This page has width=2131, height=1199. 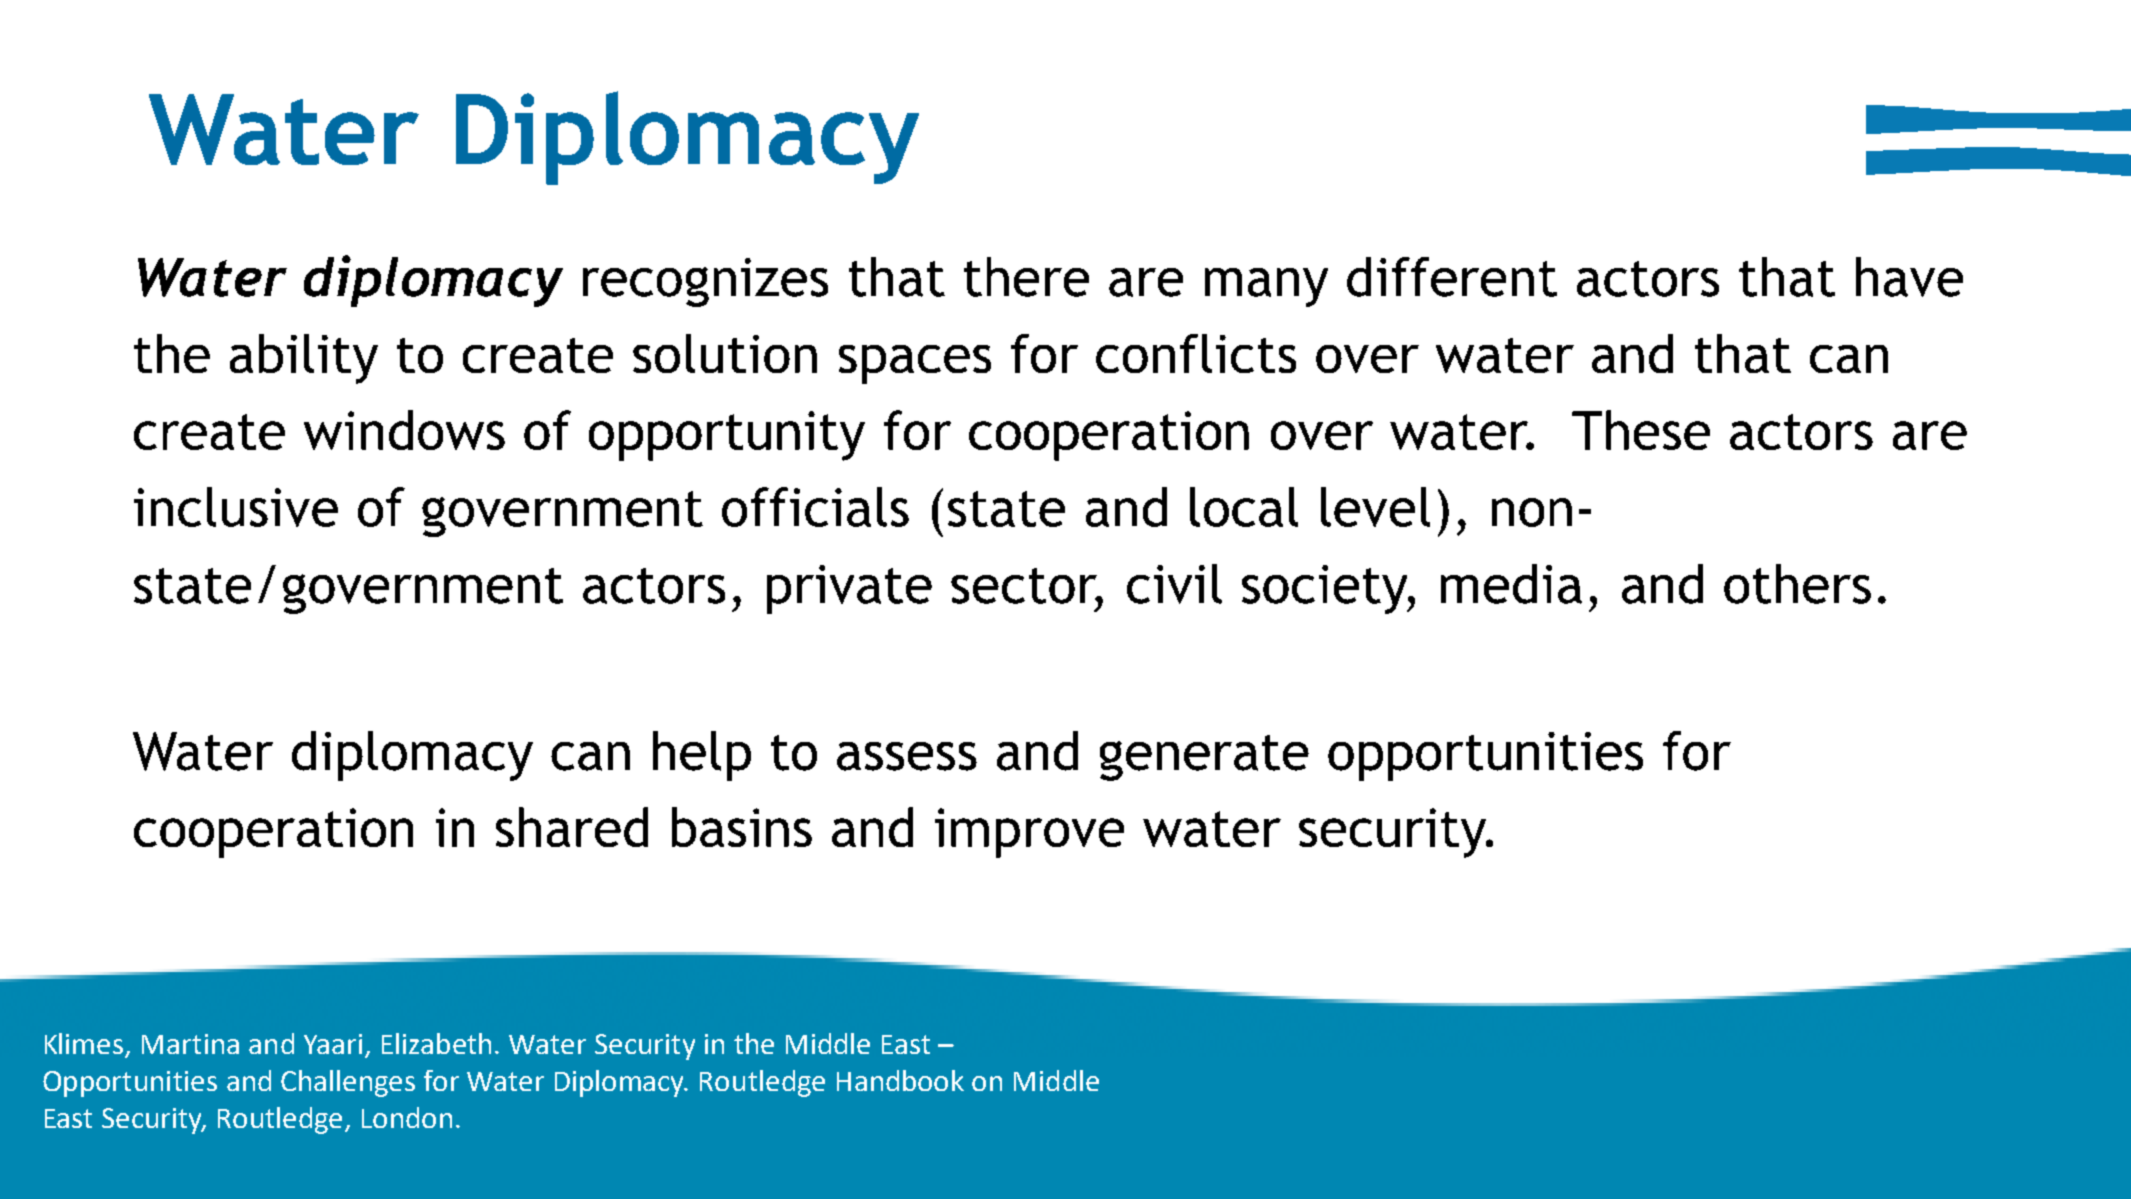 I want to click on generate, so click(x=1204, y=758).
